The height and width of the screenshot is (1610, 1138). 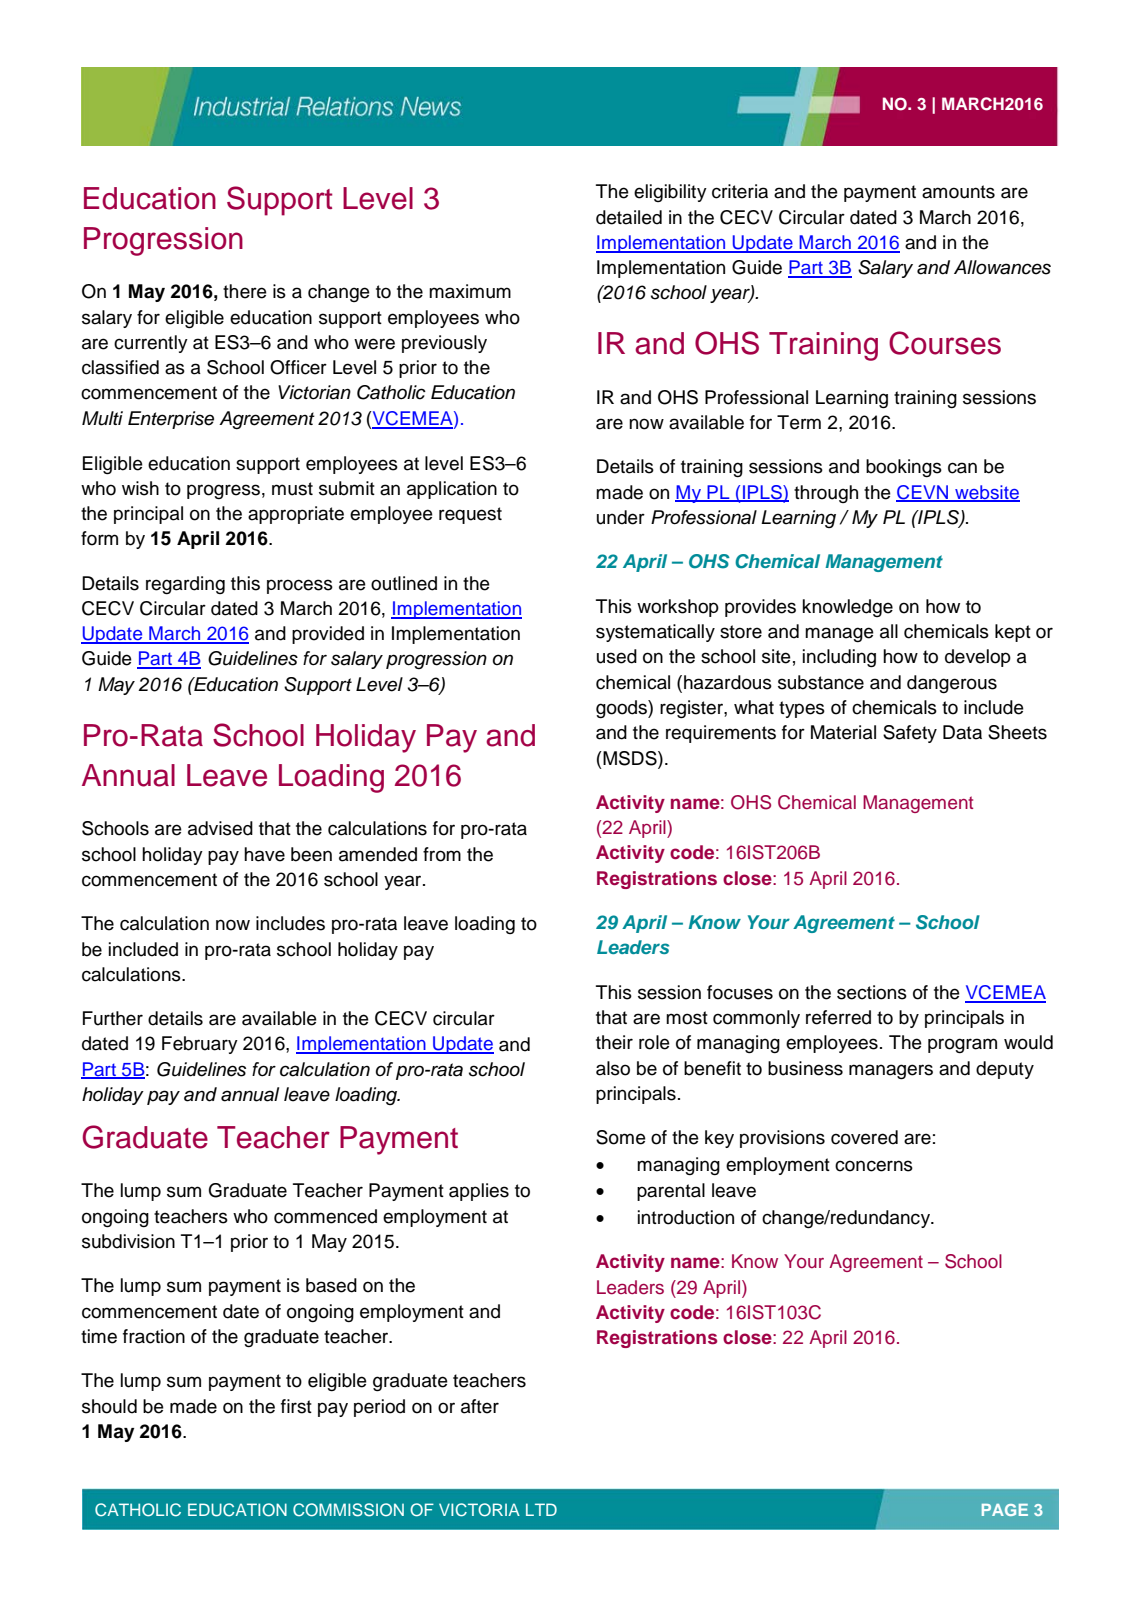 I want to click on also, so click(x=613, y=1068).
